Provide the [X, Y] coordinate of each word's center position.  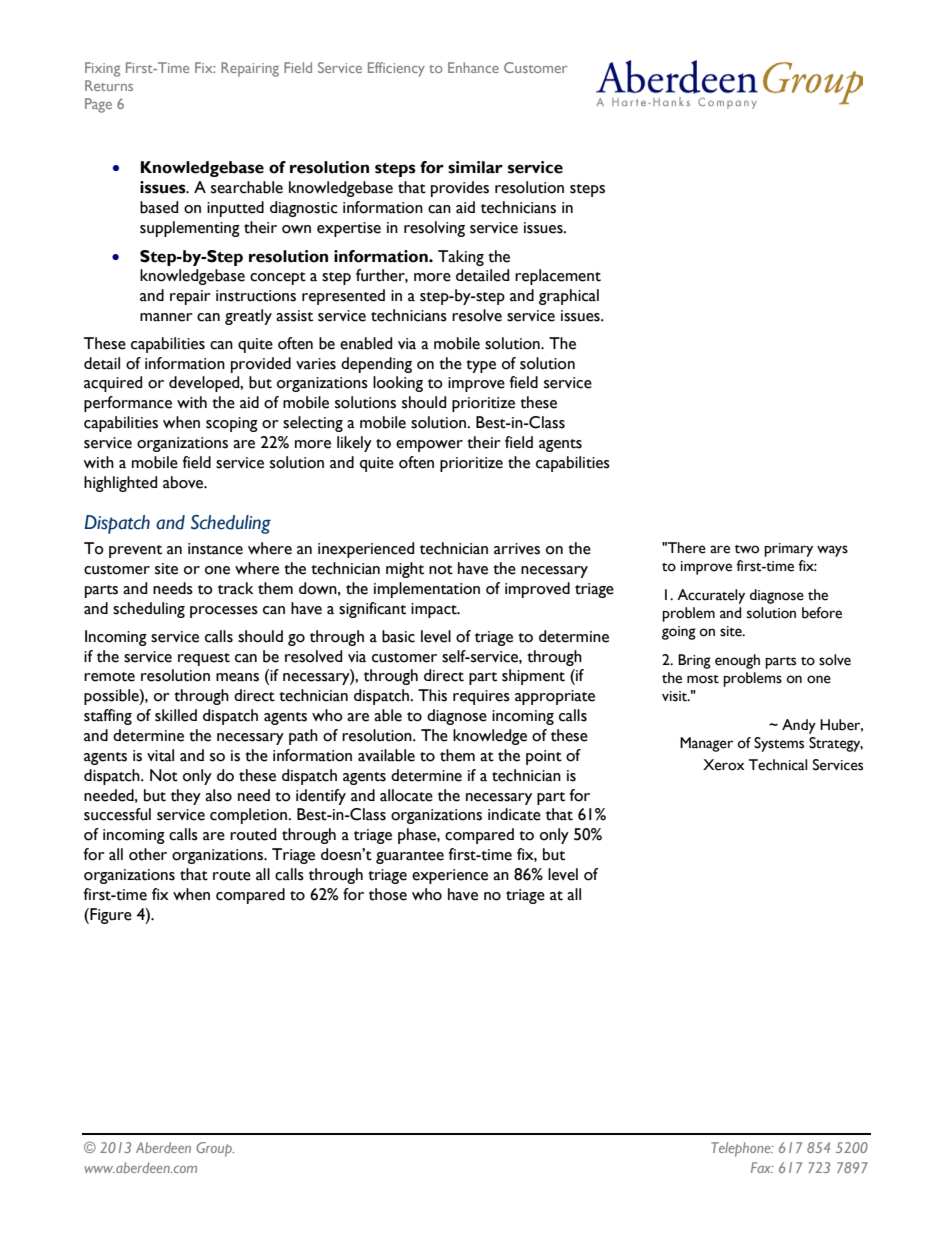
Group [215, 1149]
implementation [427, 590]
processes [224, 612]
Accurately [711, 596]
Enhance [473, 67]
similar [475, 167]
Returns [109, 85]
